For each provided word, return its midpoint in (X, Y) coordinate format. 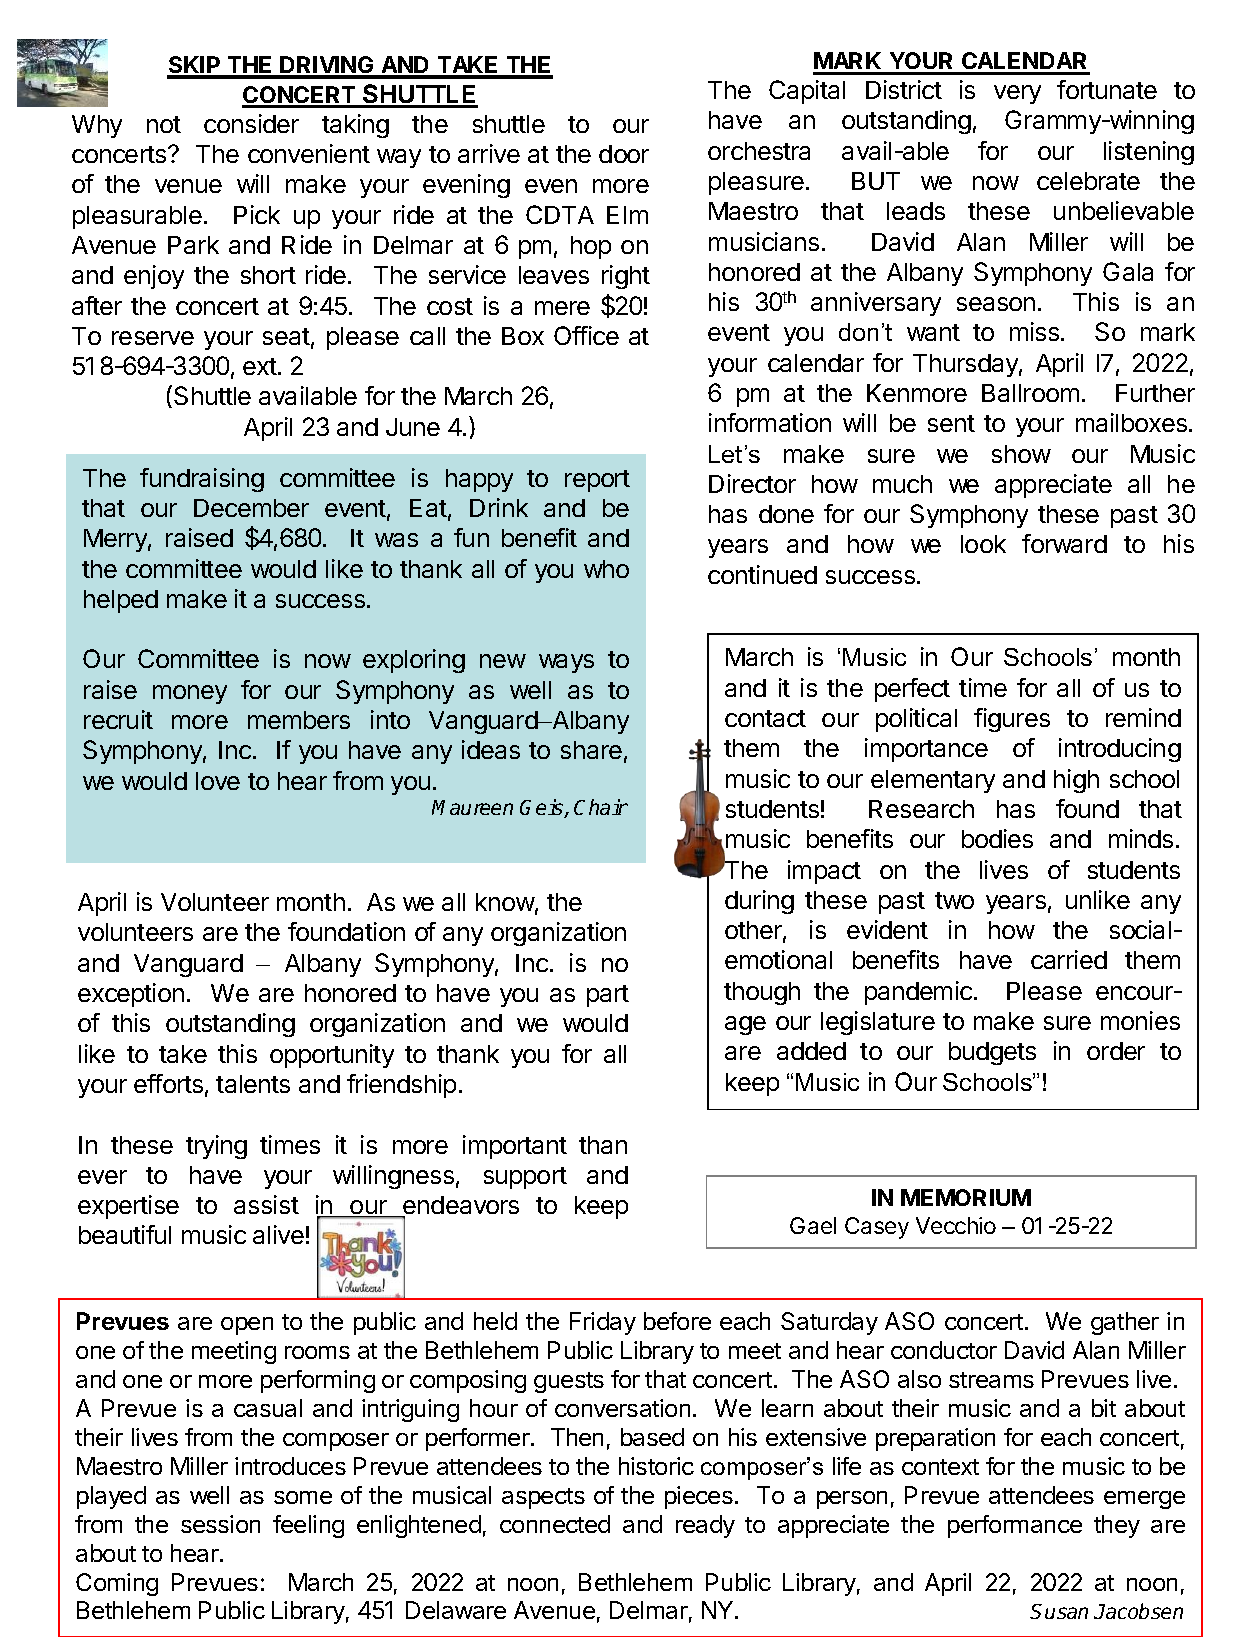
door (624, 154)
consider (251, 123)
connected (555, 1524)
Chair (601, 807)
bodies (997, 838)
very (1017, 94)
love (218, 781)
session (220, 1524)
